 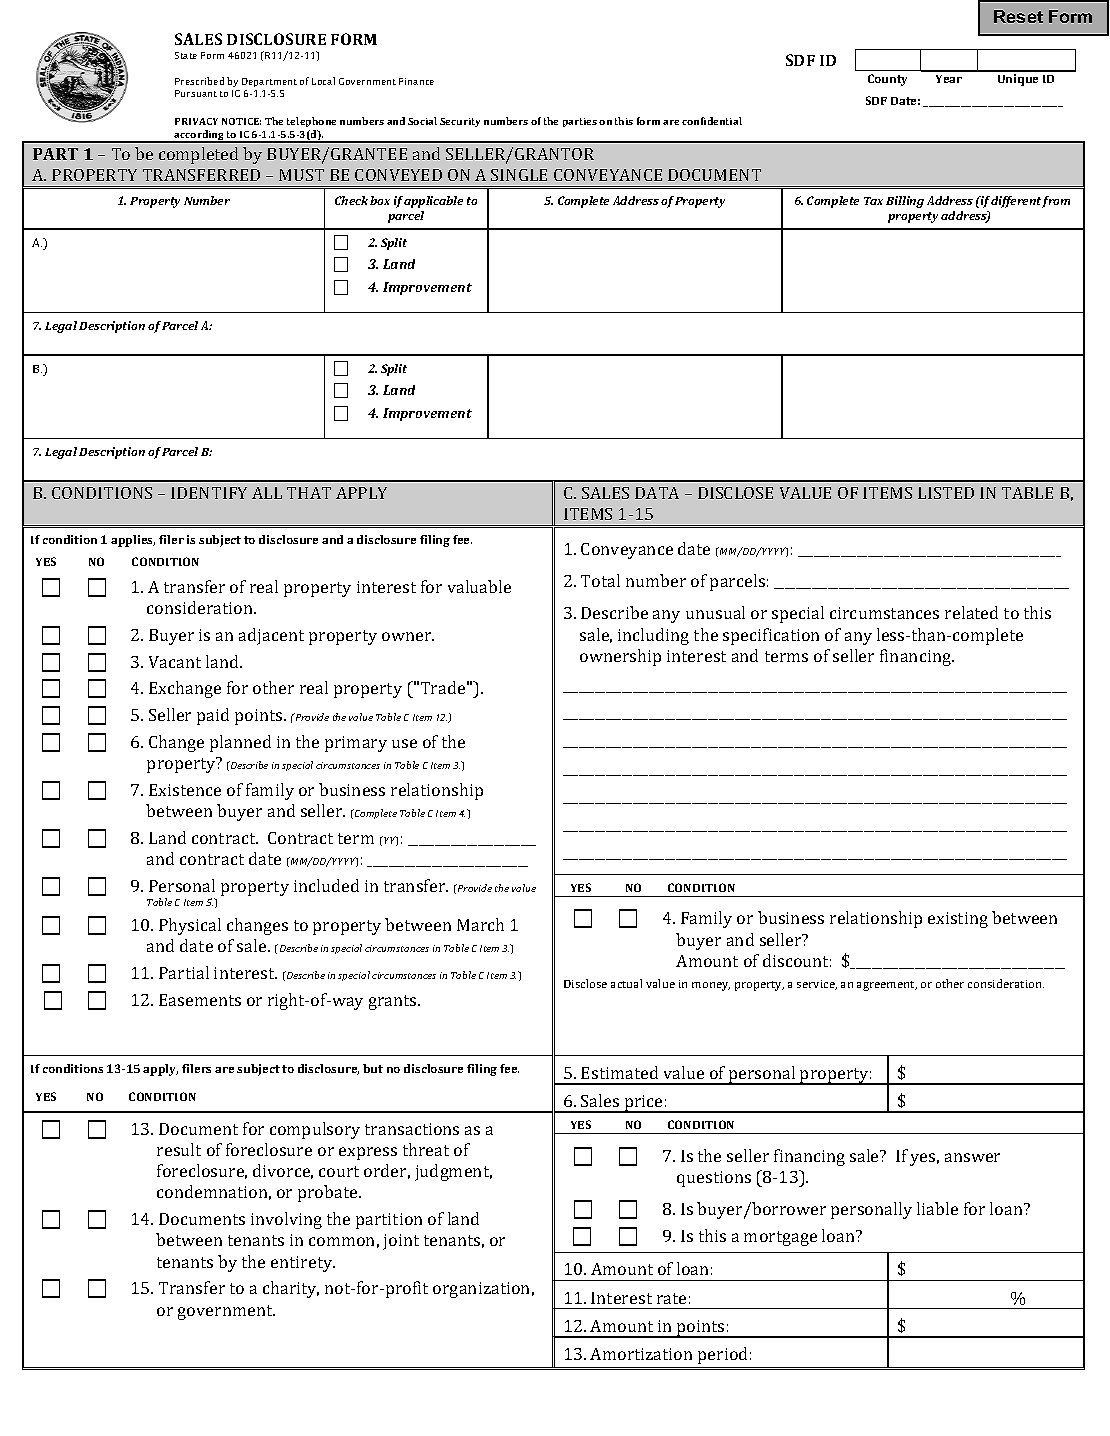 I want to click on Year, so click(x=949, y=79).
